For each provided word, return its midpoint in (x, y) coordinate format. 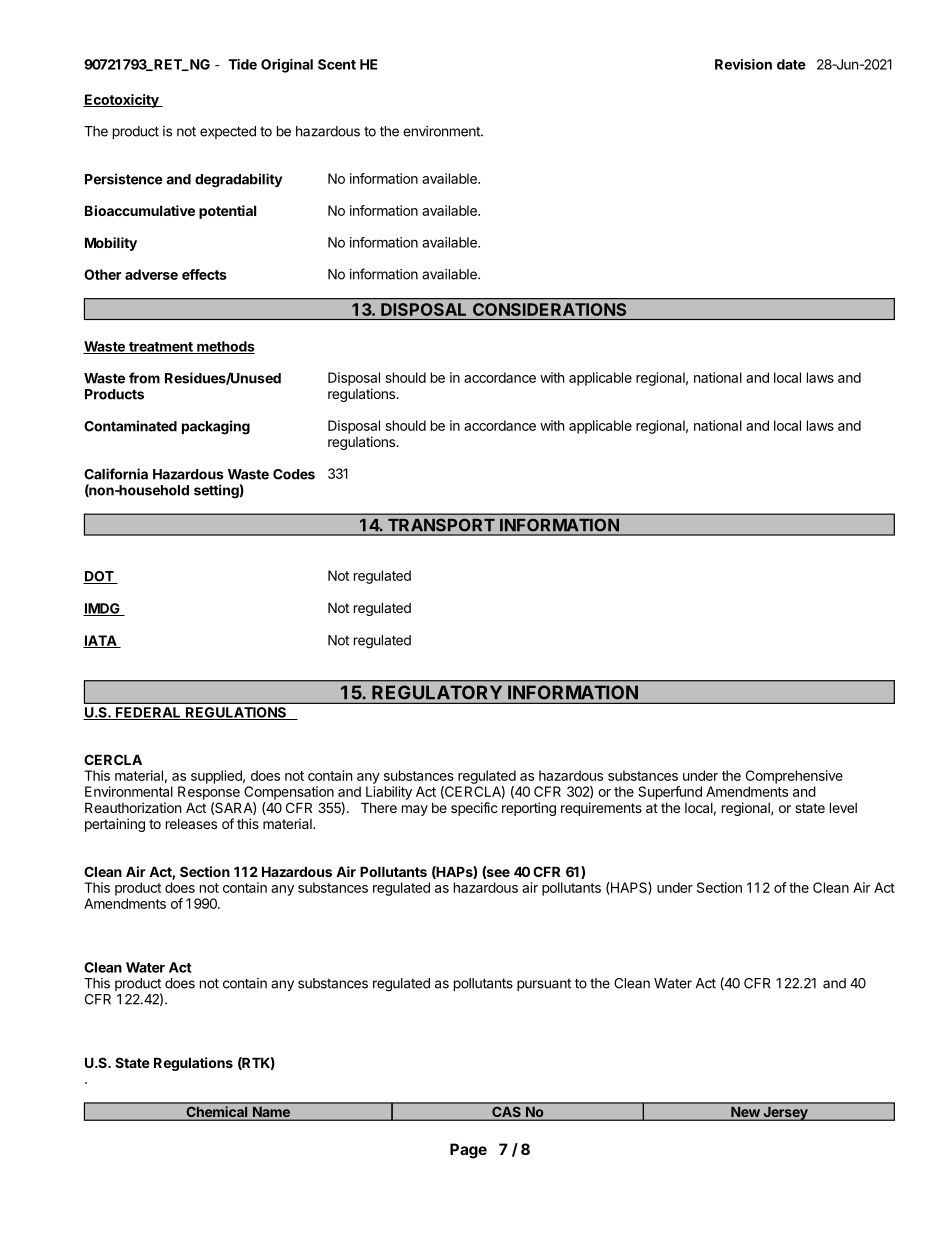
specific (474, 809)
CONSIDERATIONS (549, 309)
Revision (743, 64)
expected (228, 132)
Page (468, 1151)
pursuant (544, 985)
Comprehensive (794, 777)
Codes (294, 474)
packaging (216, 427)
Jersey (785, 1113)
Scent (337, 64)
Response (209, 793)
